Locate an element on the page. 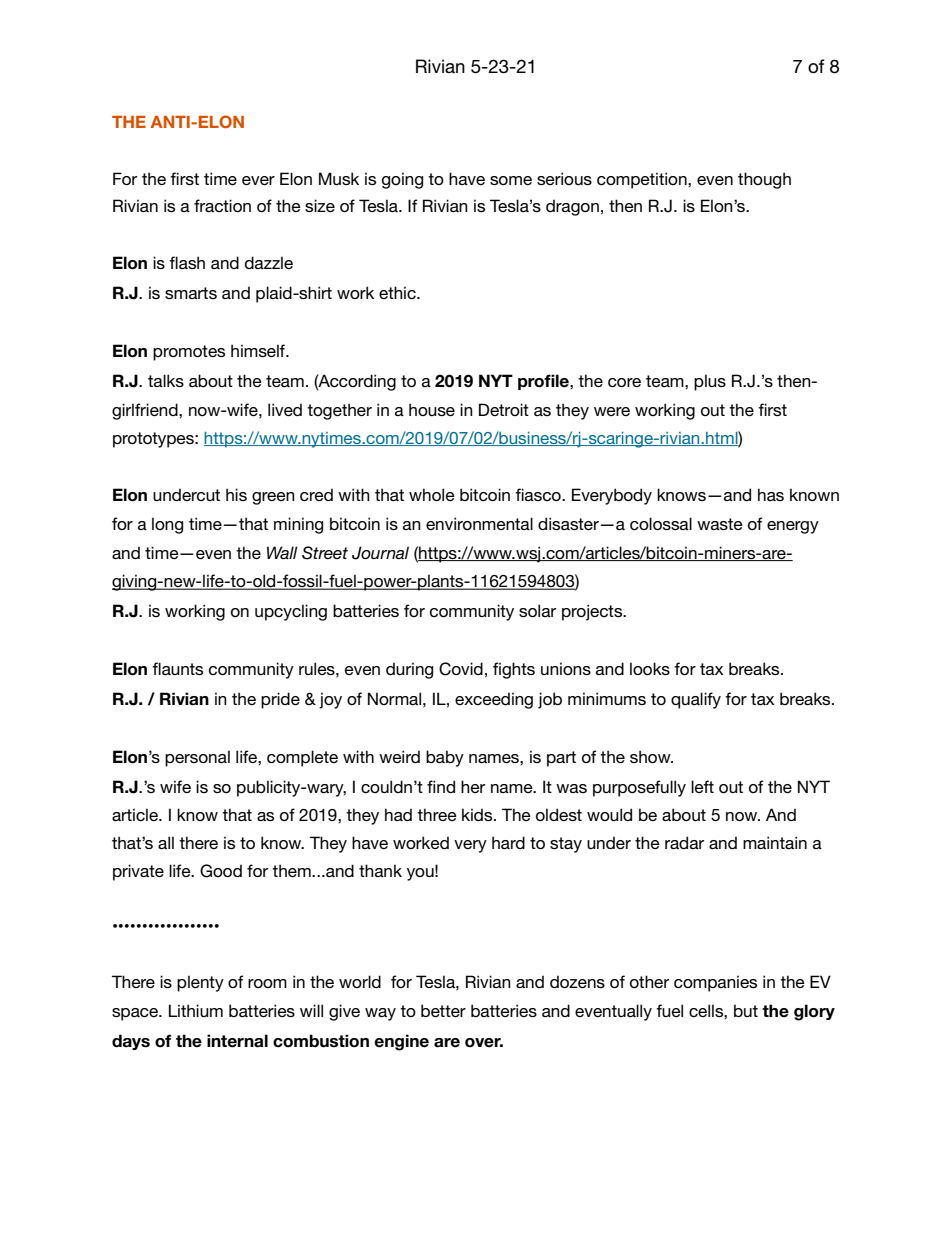  fraction is located at coordinates (222, 205).
